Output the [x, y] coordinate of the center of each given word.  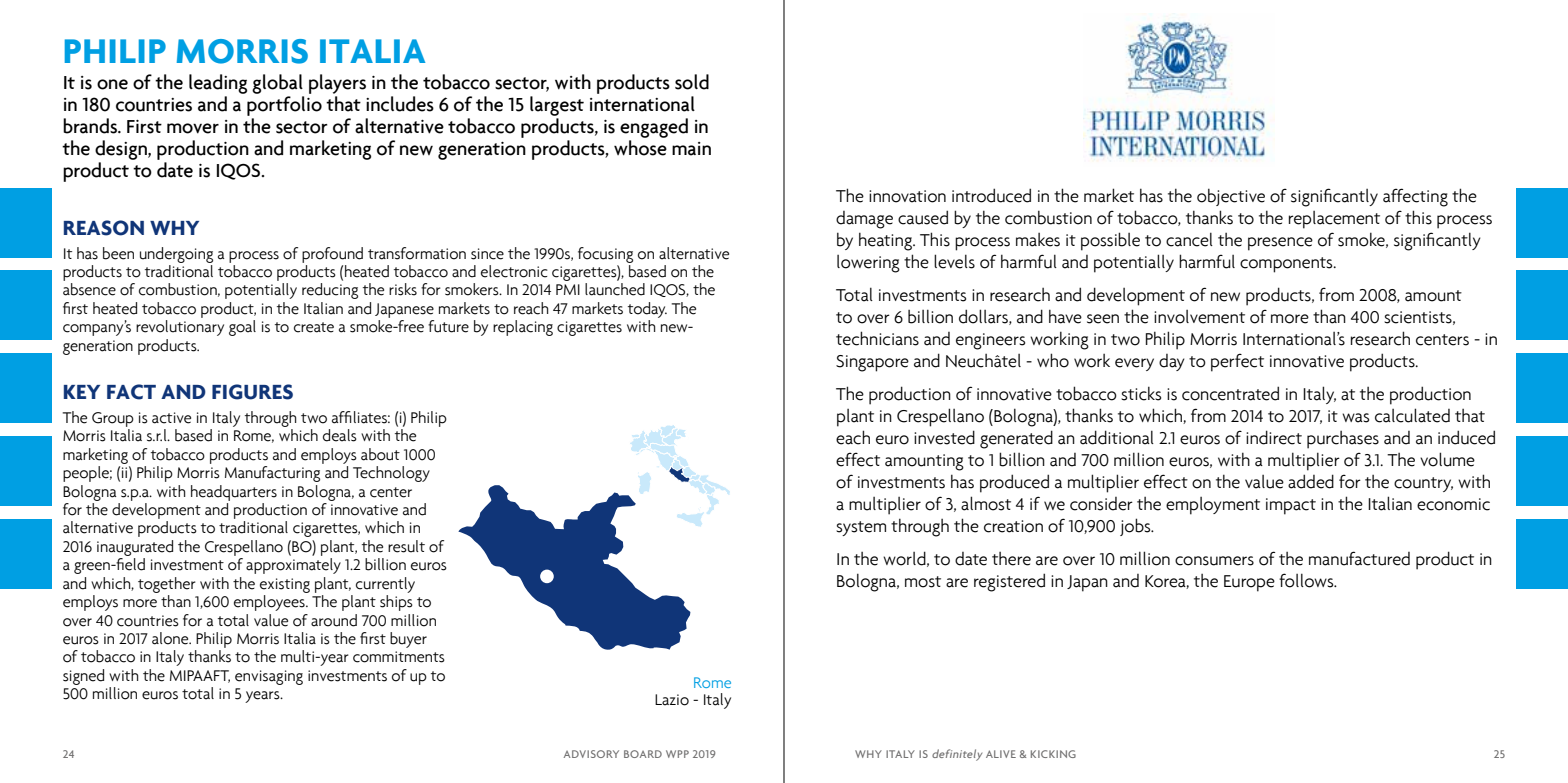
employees [270, 603]
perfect [1237, 363]
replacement [1334, 220]
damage [864, 220]
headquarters [234, 493]
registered [1009, 582]
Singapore [872, 363]
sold [692, 82]
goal [242, 328]
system [861, 528]
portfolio [284, 106]
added [1311, 481]
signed [83, 677]
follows [1307, 580]
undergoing [176, 255]
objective [1231, 197]
